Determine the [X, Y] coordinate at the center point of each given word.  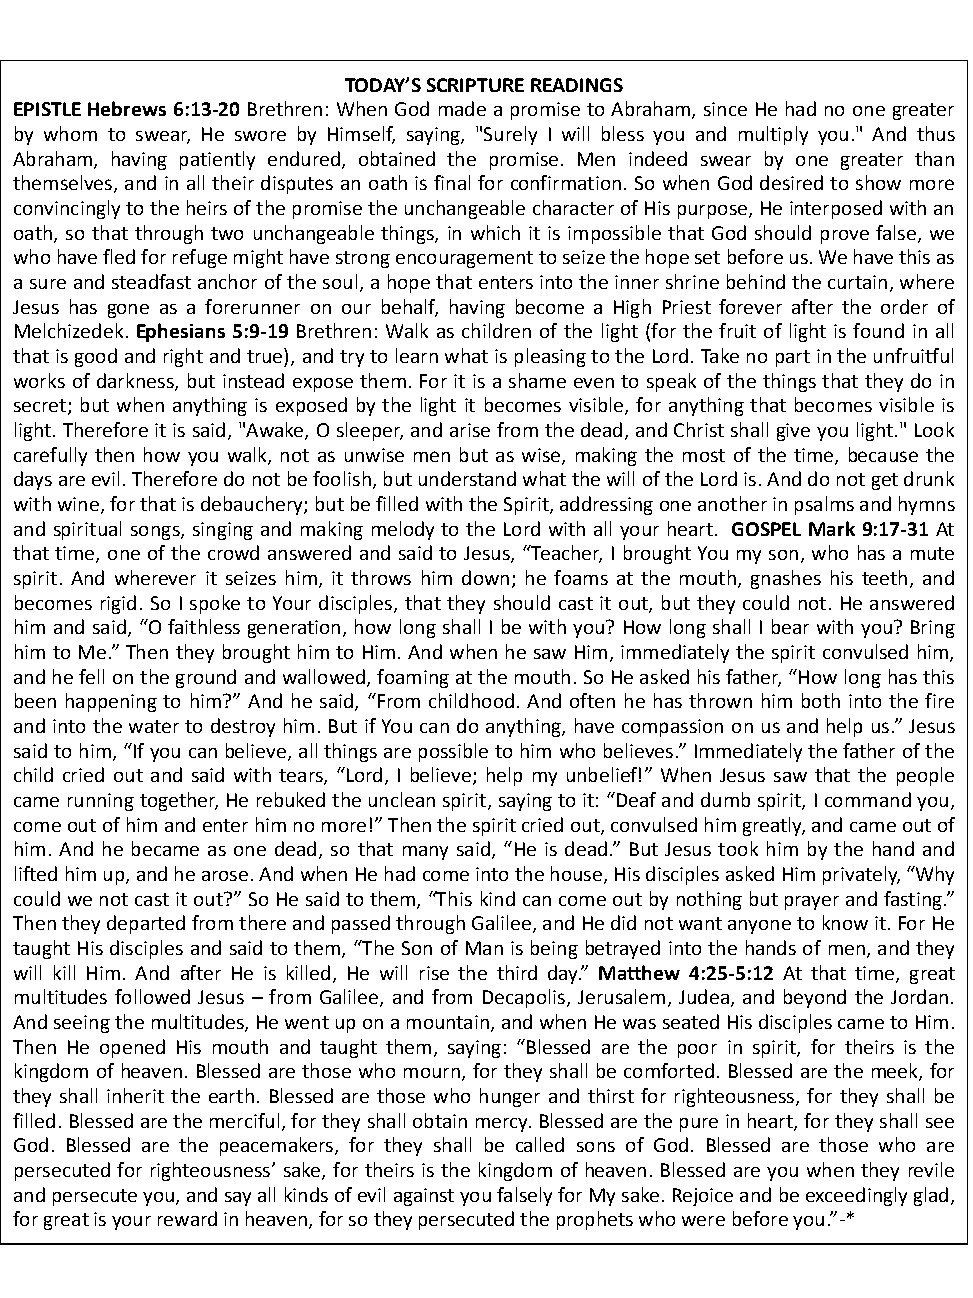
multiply [773, 135]
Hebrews [127, 108]
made [462, 108]
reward [187, 1218]
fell [91, 676]
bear [790, 626]
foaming [413, 678]
